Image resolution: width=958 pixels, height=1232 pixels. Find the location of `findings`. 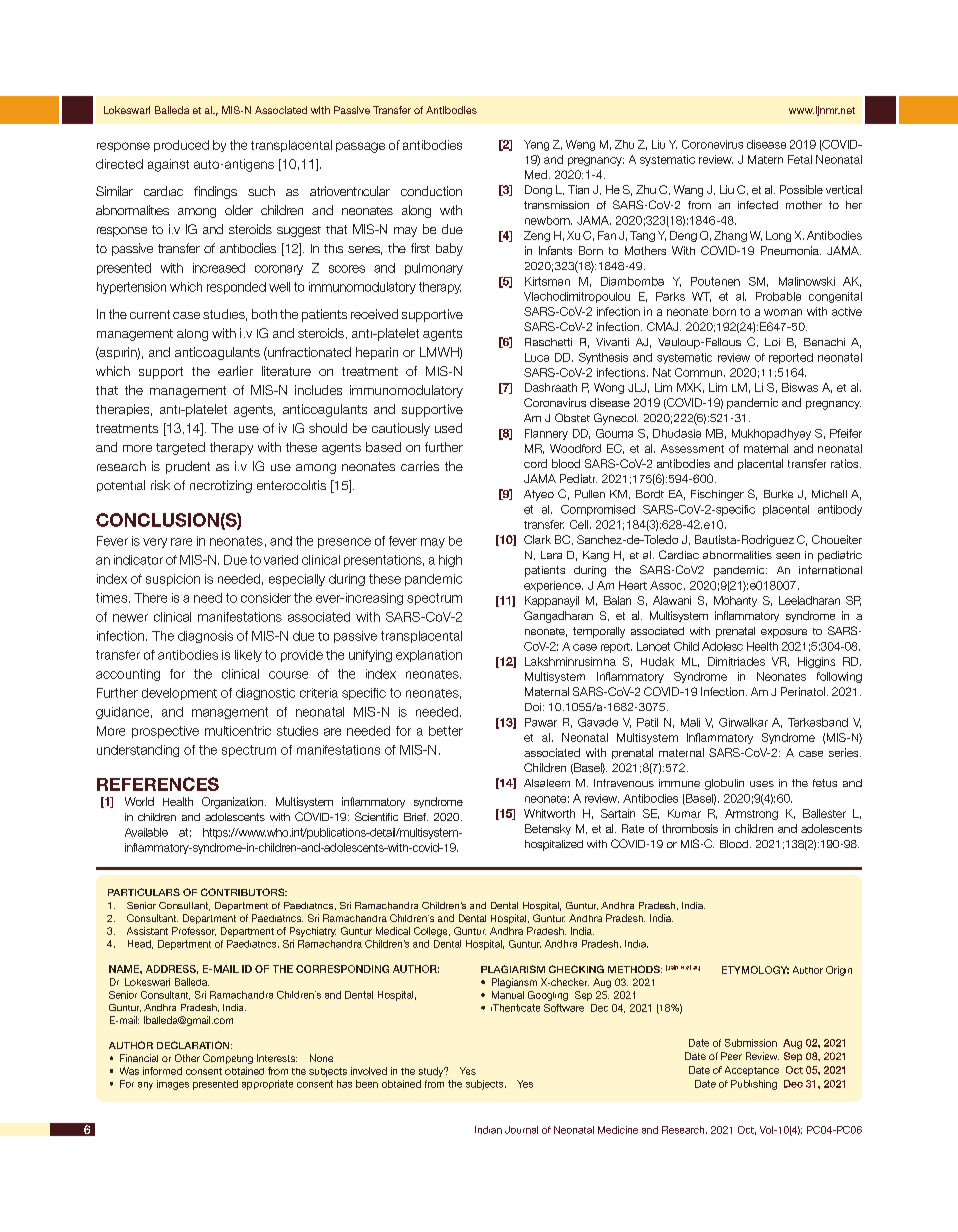

findings is located at coordinates (215, 192).
